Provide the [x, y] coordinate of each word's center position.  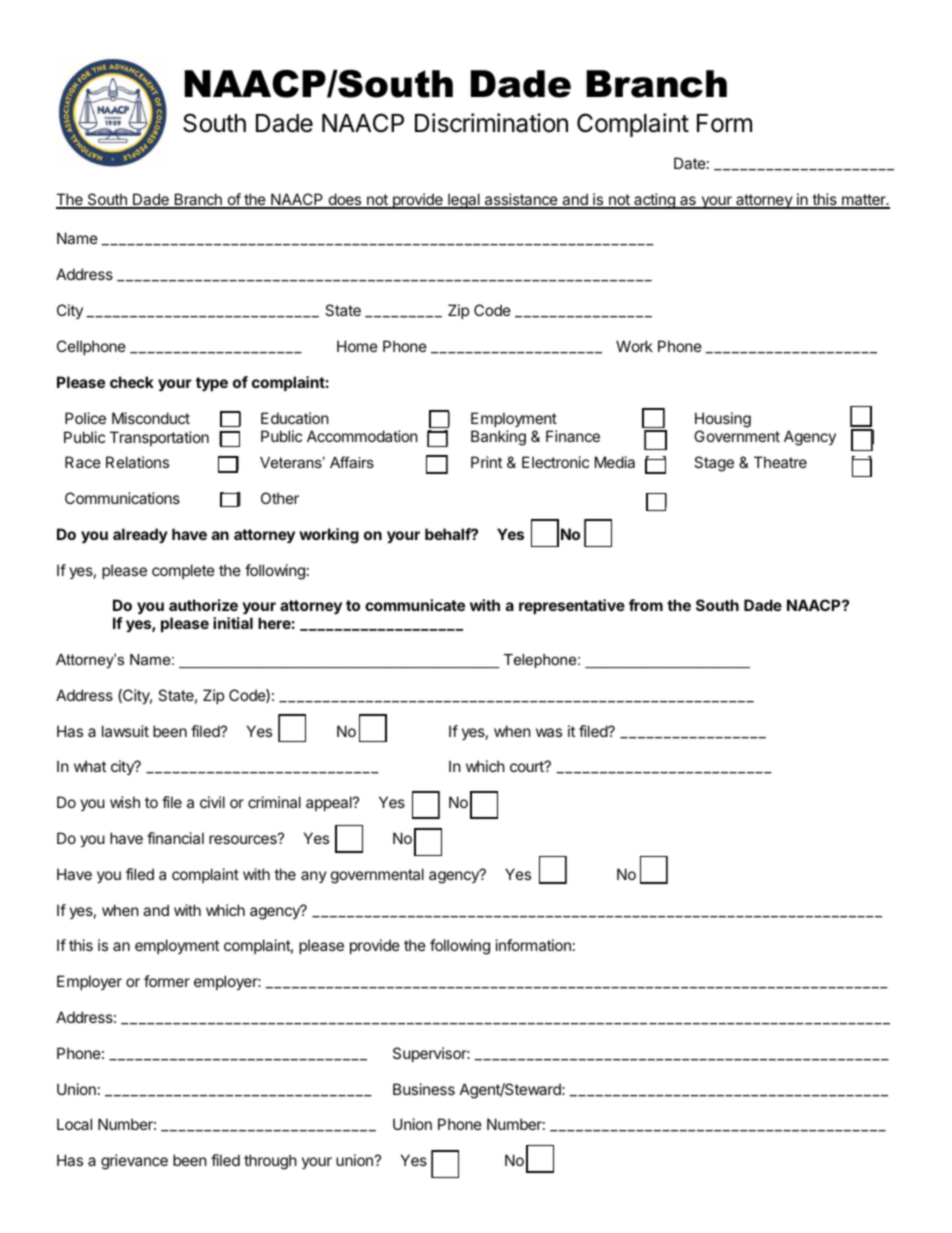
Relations [137, 462]
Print [486, 462]
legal [464, 201]
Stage [714, 464]
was [549, 732]
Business [424, 1089]
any [314, 877]
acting [654, 201]
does [345, 200]
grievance [134, 1162]
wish [125, 802]
